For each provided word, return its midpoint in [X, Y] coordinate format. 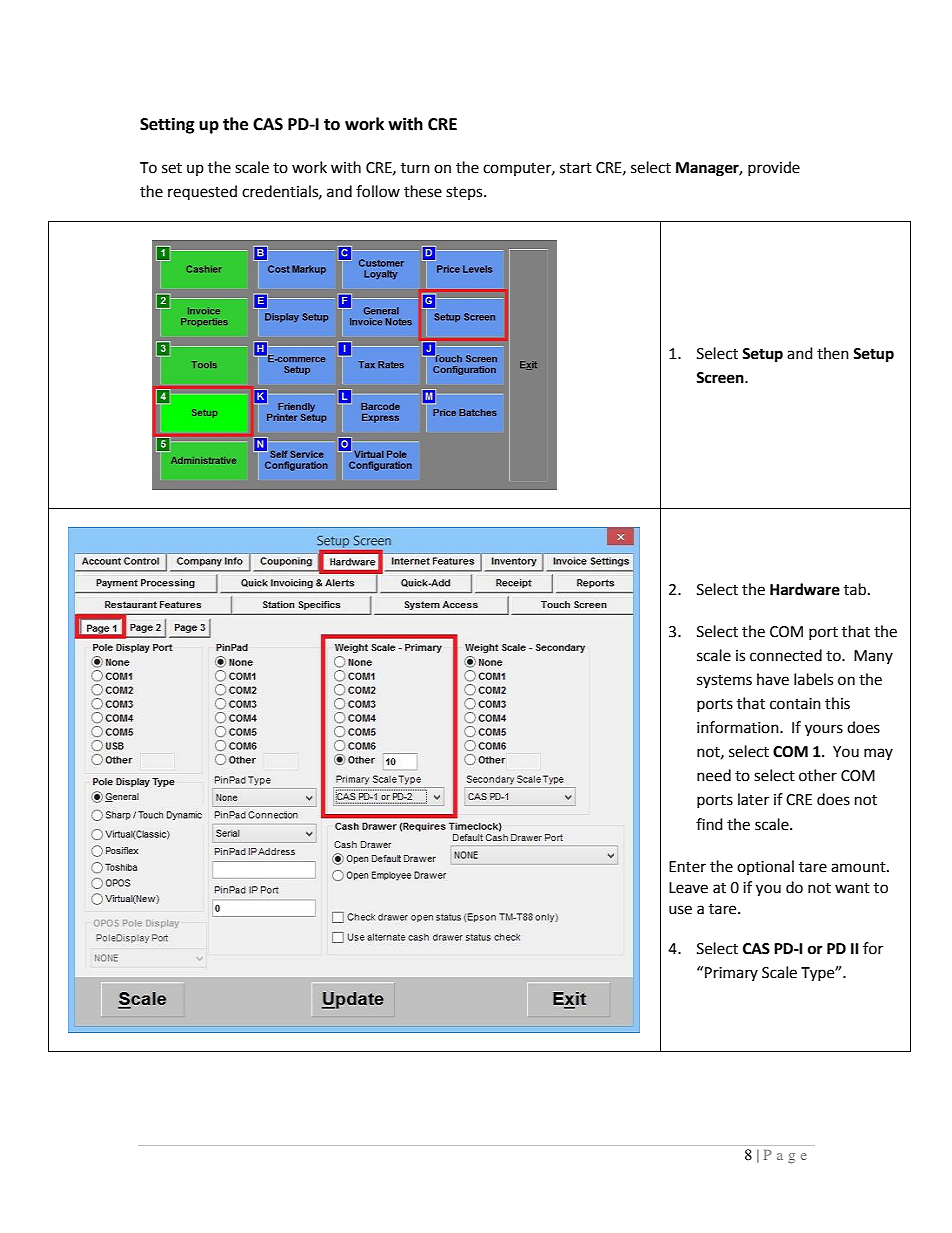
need [714, 775]
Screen [721, 378]
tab [855, 589]
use [680, 910]
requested [202, 192]
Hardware [805, 589]
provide [774, 168]
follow [378, 191]
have [773, 679]
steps [465, 193]
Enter [687, 867]
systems [724, 681]
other [818, 775]
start [576, 168]
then [833, 353]
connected [786, 655]
